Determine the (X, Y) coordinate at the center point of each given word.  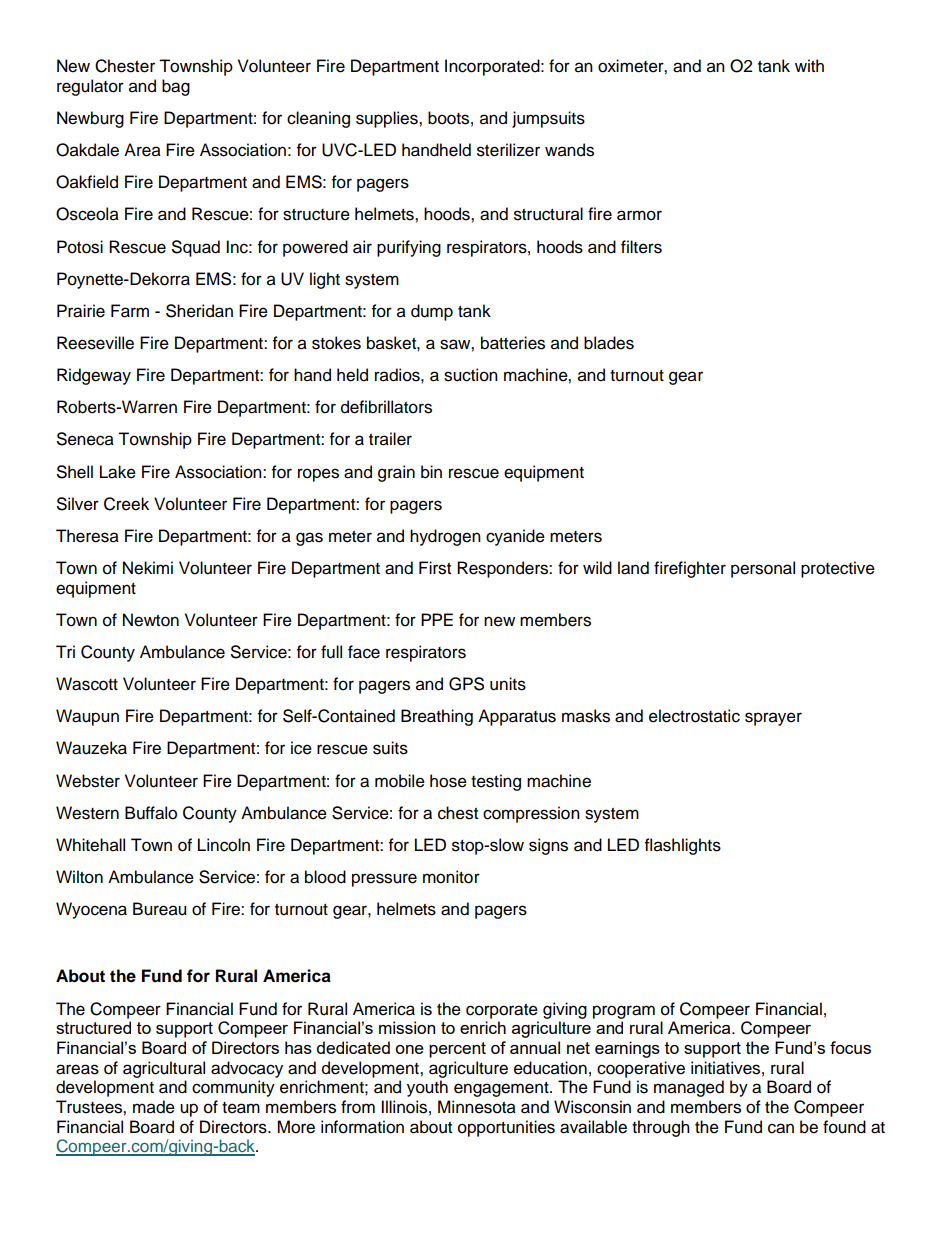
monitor (451, 877)
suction (471, 375)
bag (176, 87)
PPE (437, 619)
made (154, 1107)
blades (609, 343)
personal (763, 569)
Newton (151, 620)
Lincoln (224, 845)
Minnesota (477, 1107)
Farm (130, 311)
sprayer (773, 719)
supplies (388, 119)
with (809, 65)
